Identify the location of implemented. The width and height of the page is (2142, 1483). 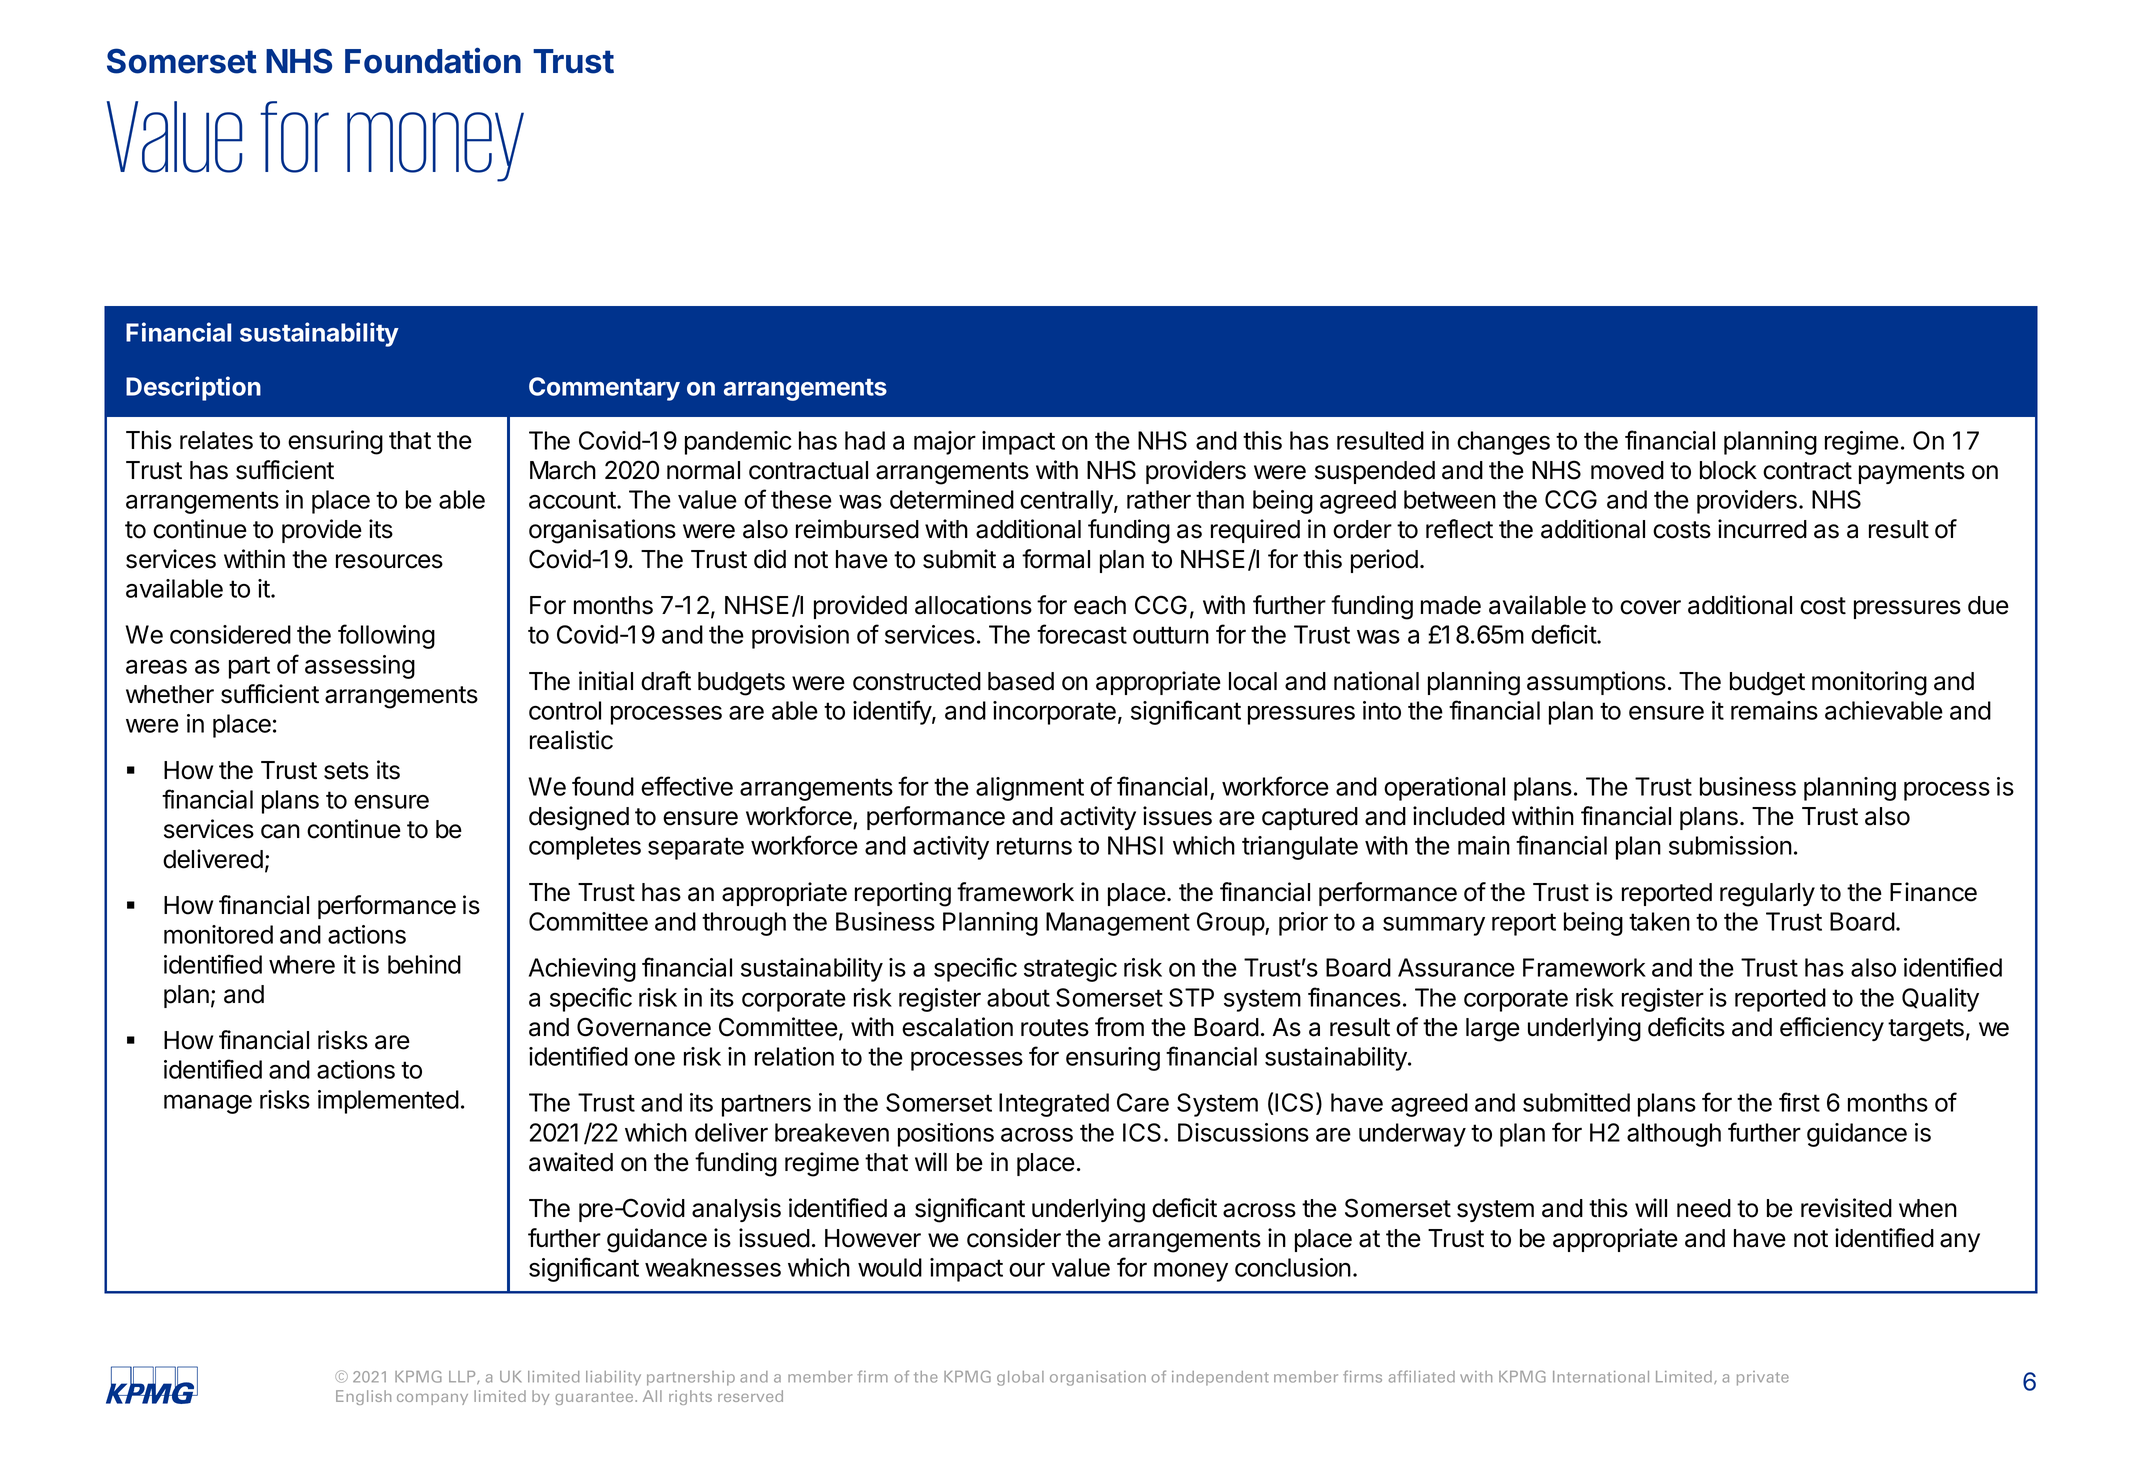
(388, 1102).
